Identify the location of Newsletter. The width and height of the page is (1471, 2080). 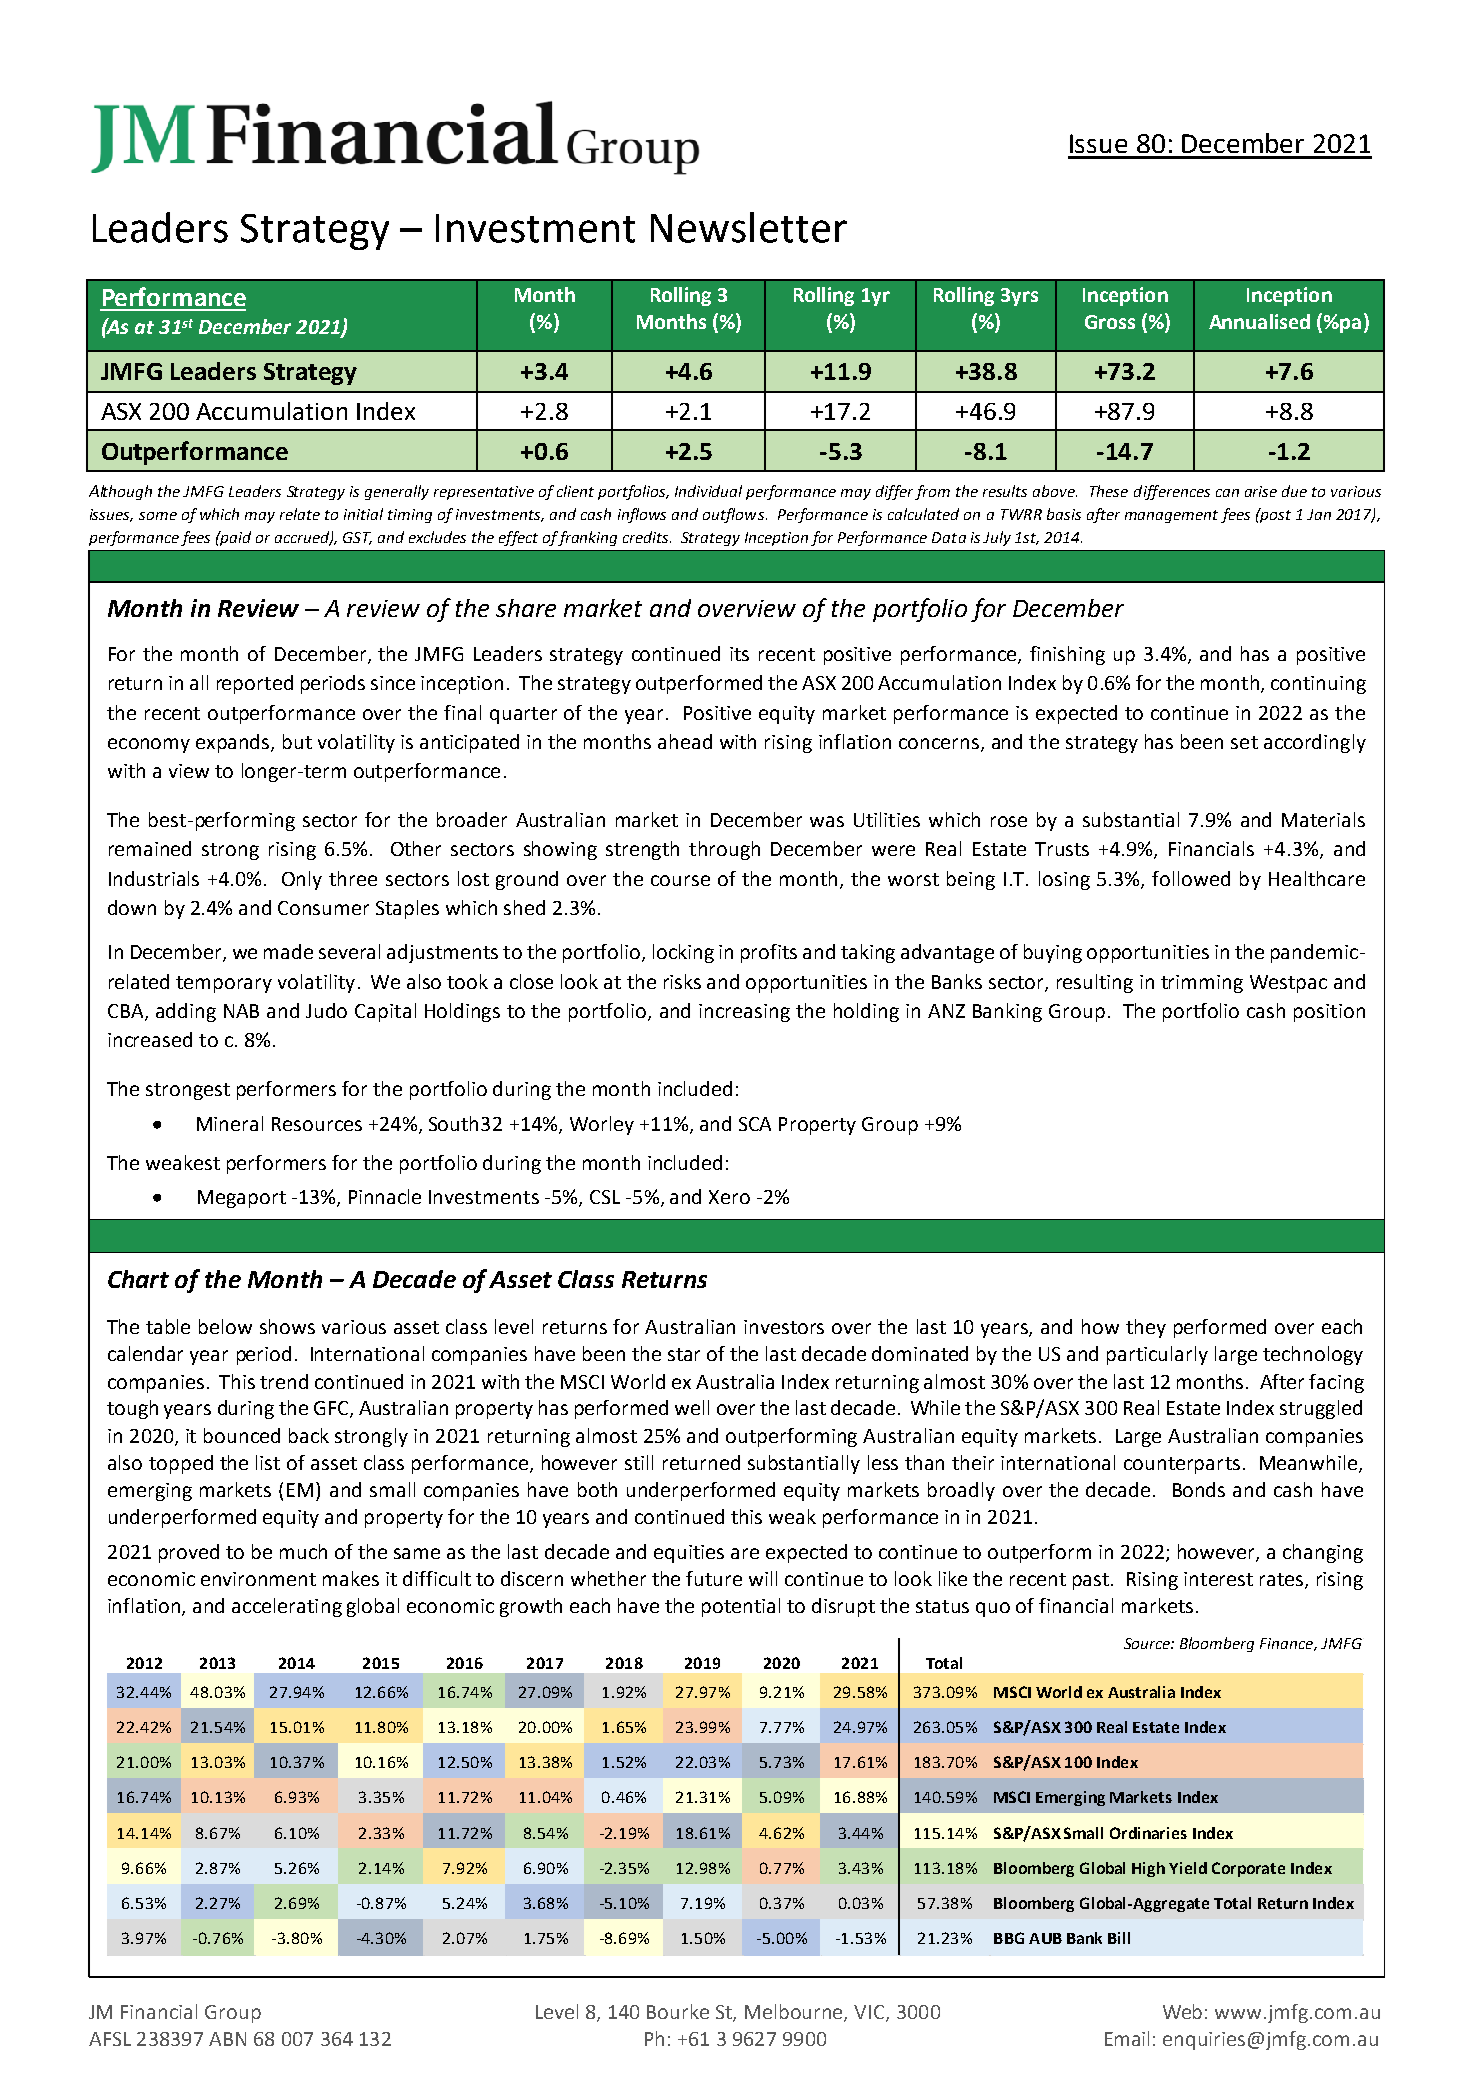
(749, 227).
